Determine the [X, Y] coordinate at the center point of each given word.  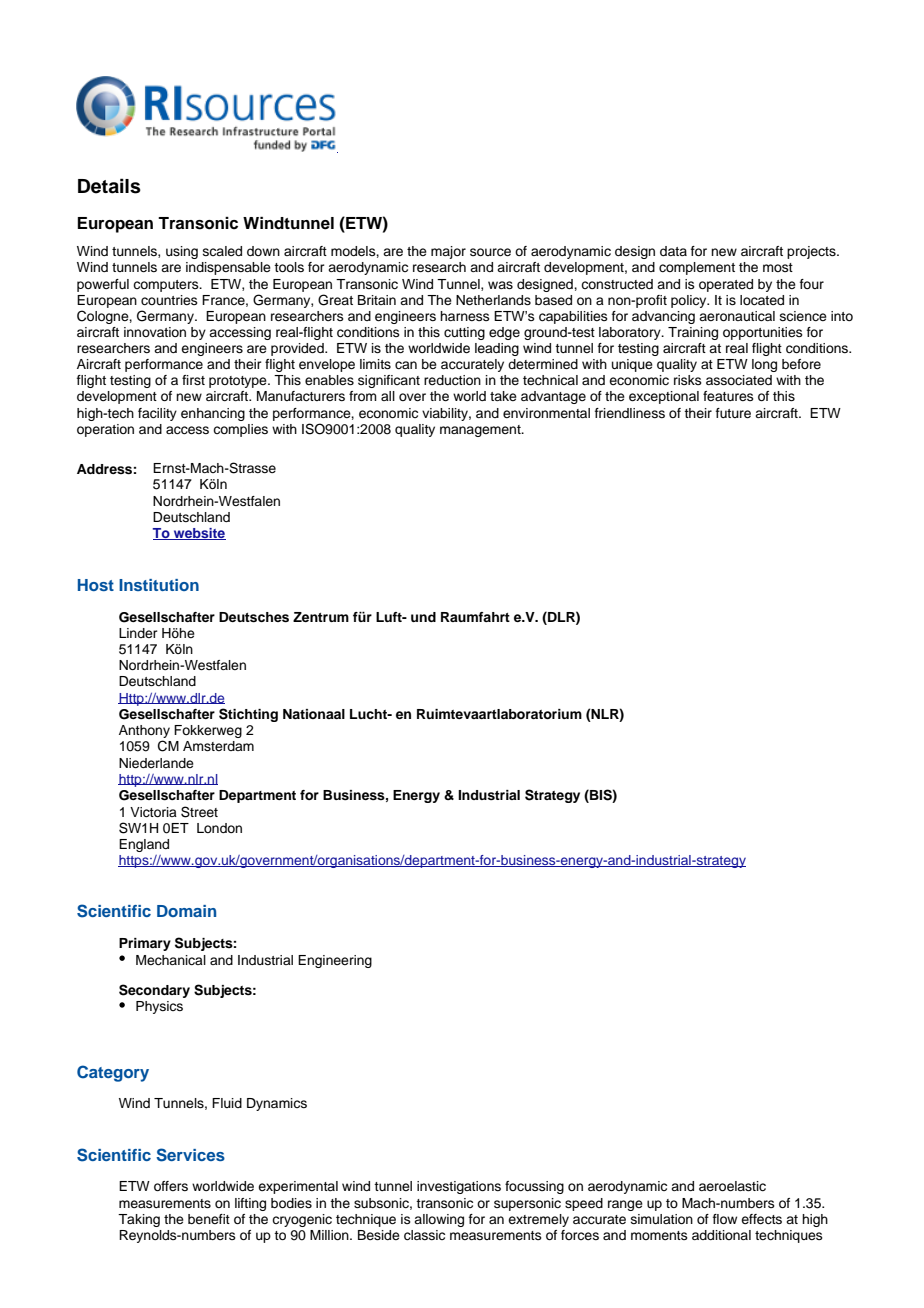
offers [171, 1186]
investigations [459, 1187]
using [182, 252]
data [673, 251]
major [448, 252]
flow [725, 1219]
